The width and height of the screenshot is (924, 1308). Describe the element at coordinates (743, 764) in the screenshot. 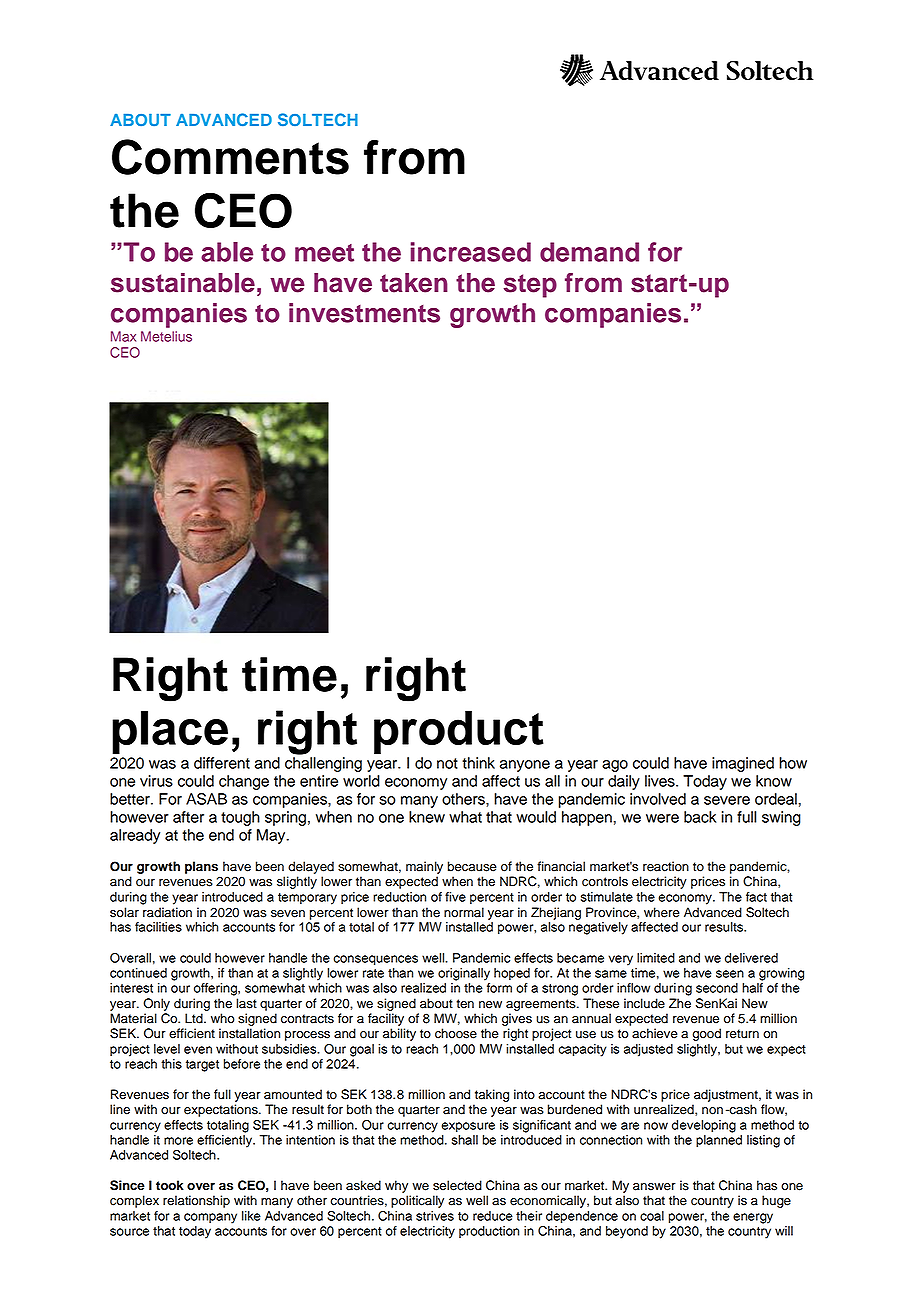

I see `imagined` at that location.
